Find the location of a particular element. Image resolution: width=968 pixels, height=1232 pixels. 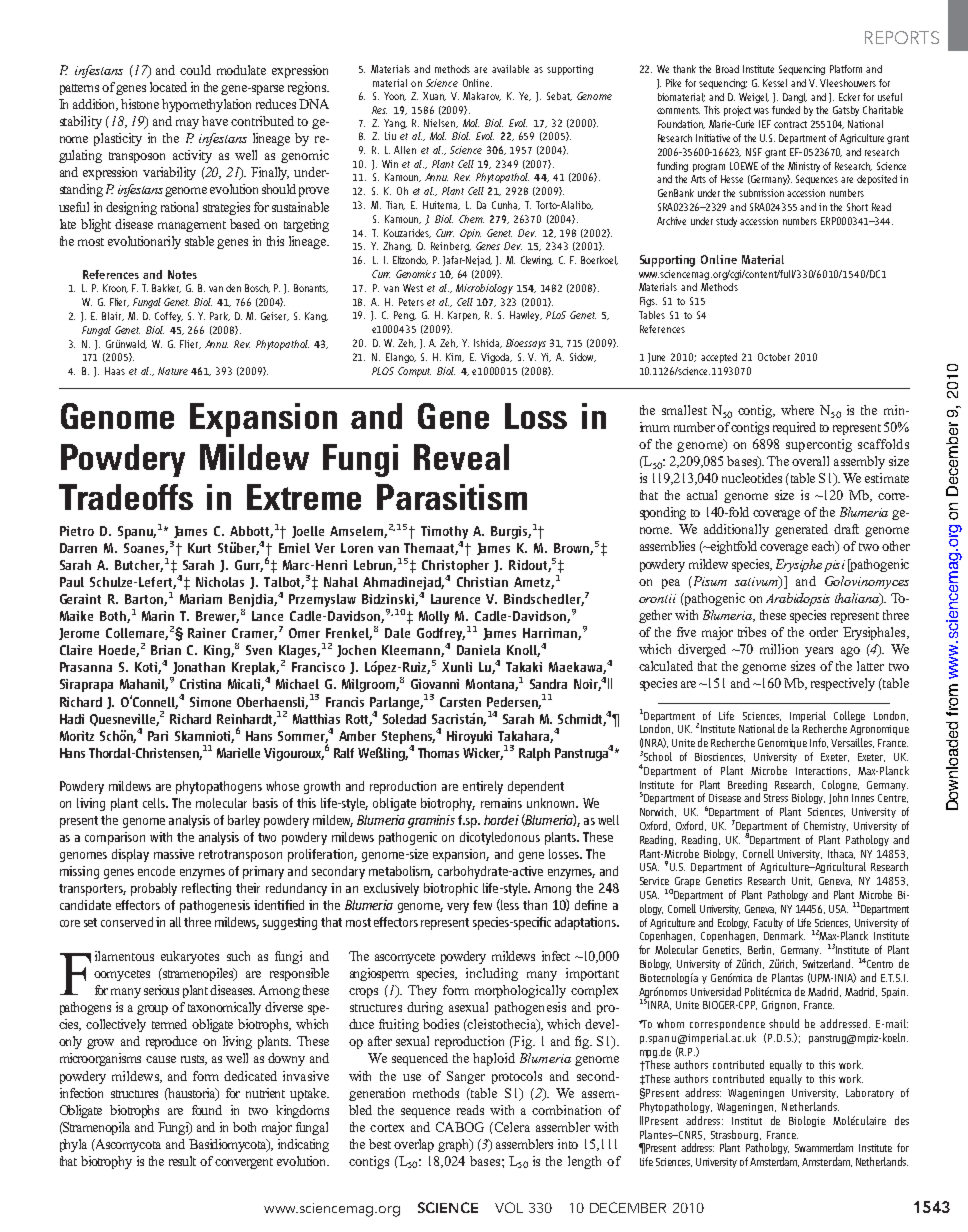

Arabidopsis is located at coordinates (798, 599).
